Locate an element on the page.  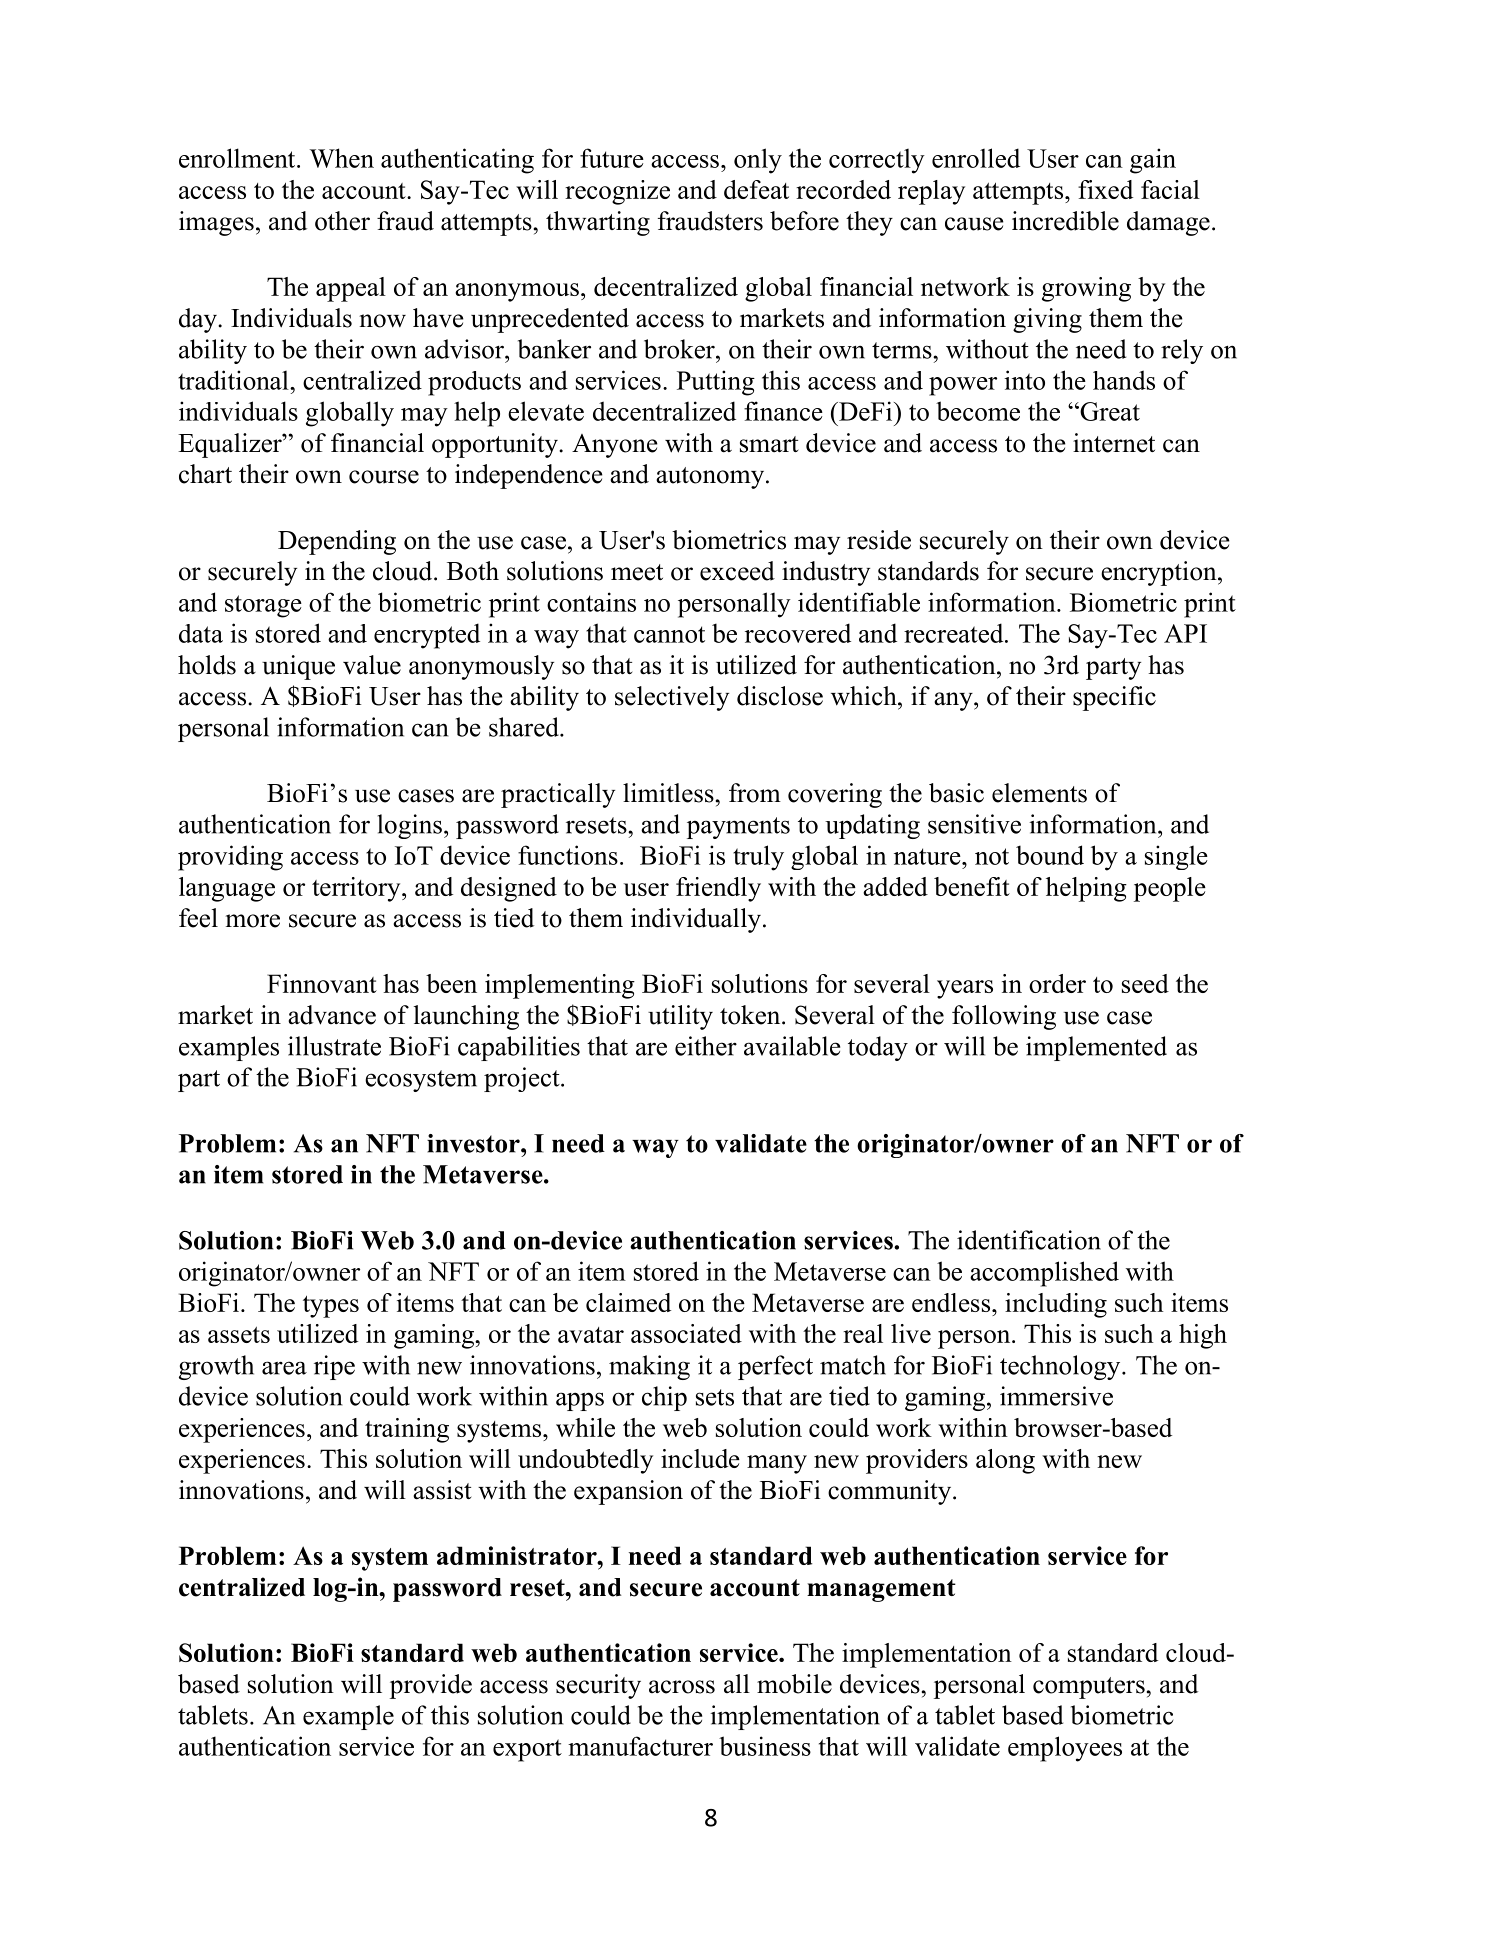
export is located at coordinates (527, 1750).
